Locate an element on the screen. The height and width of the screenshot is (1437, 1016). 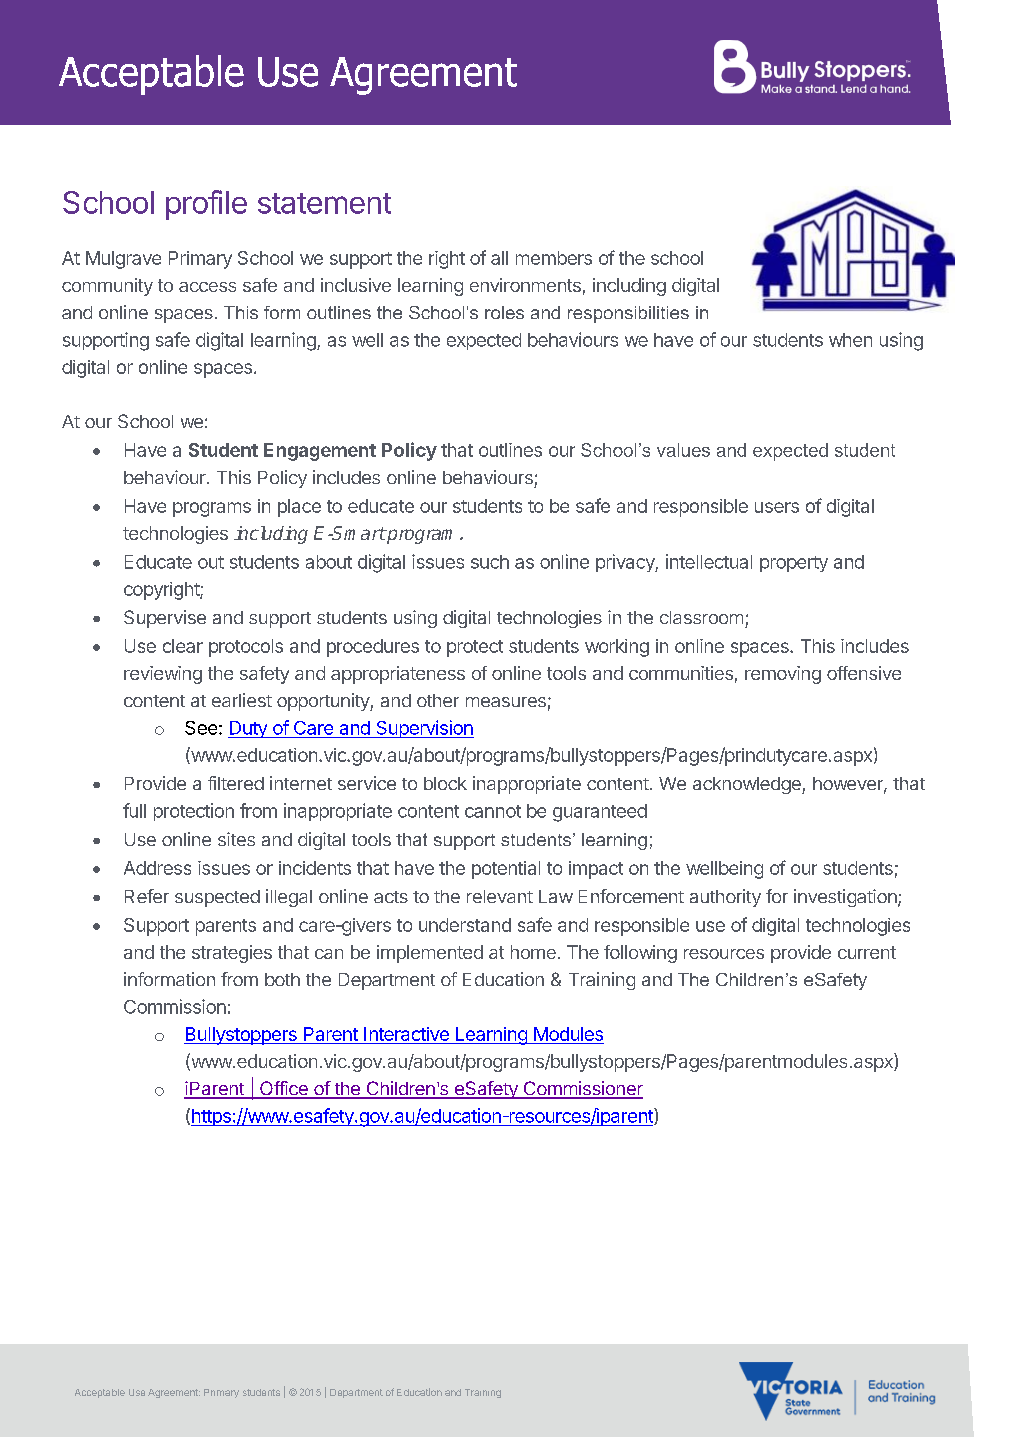
profile is located at coordinates (206, 205).
